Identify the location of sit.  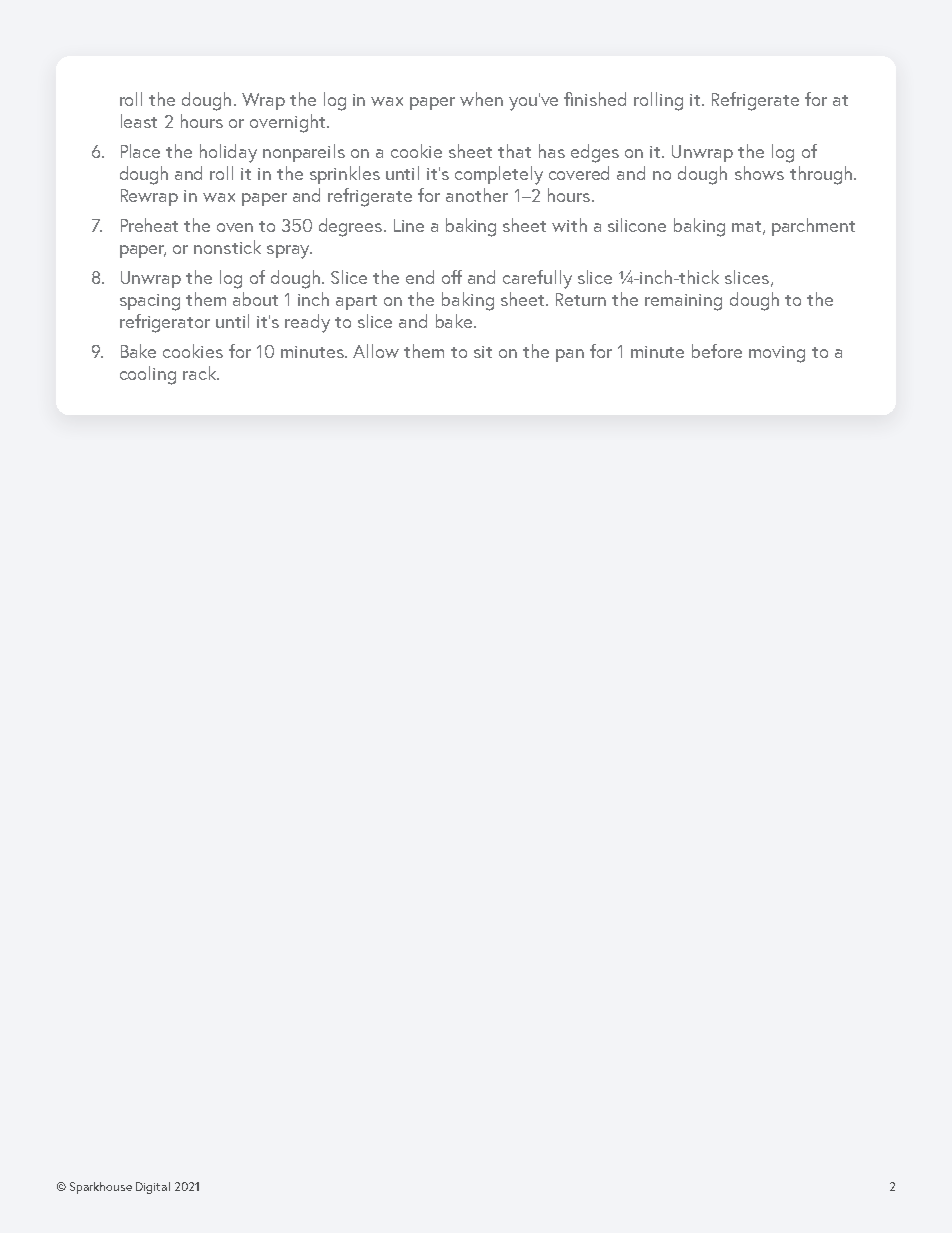
(483, 352).
